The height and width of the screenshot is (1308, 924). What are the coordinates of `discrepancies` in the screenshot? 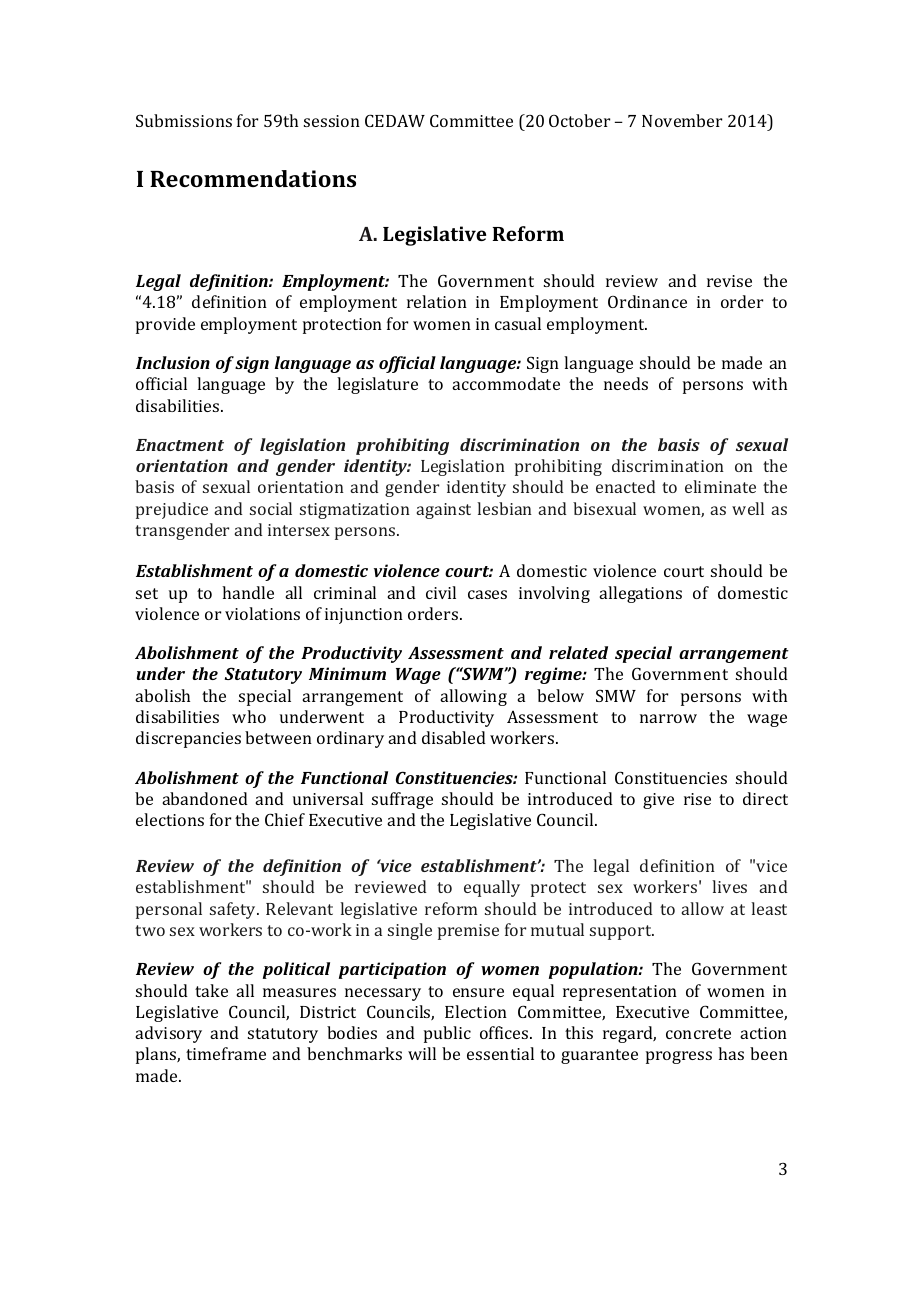 It's located at (188, 739).
